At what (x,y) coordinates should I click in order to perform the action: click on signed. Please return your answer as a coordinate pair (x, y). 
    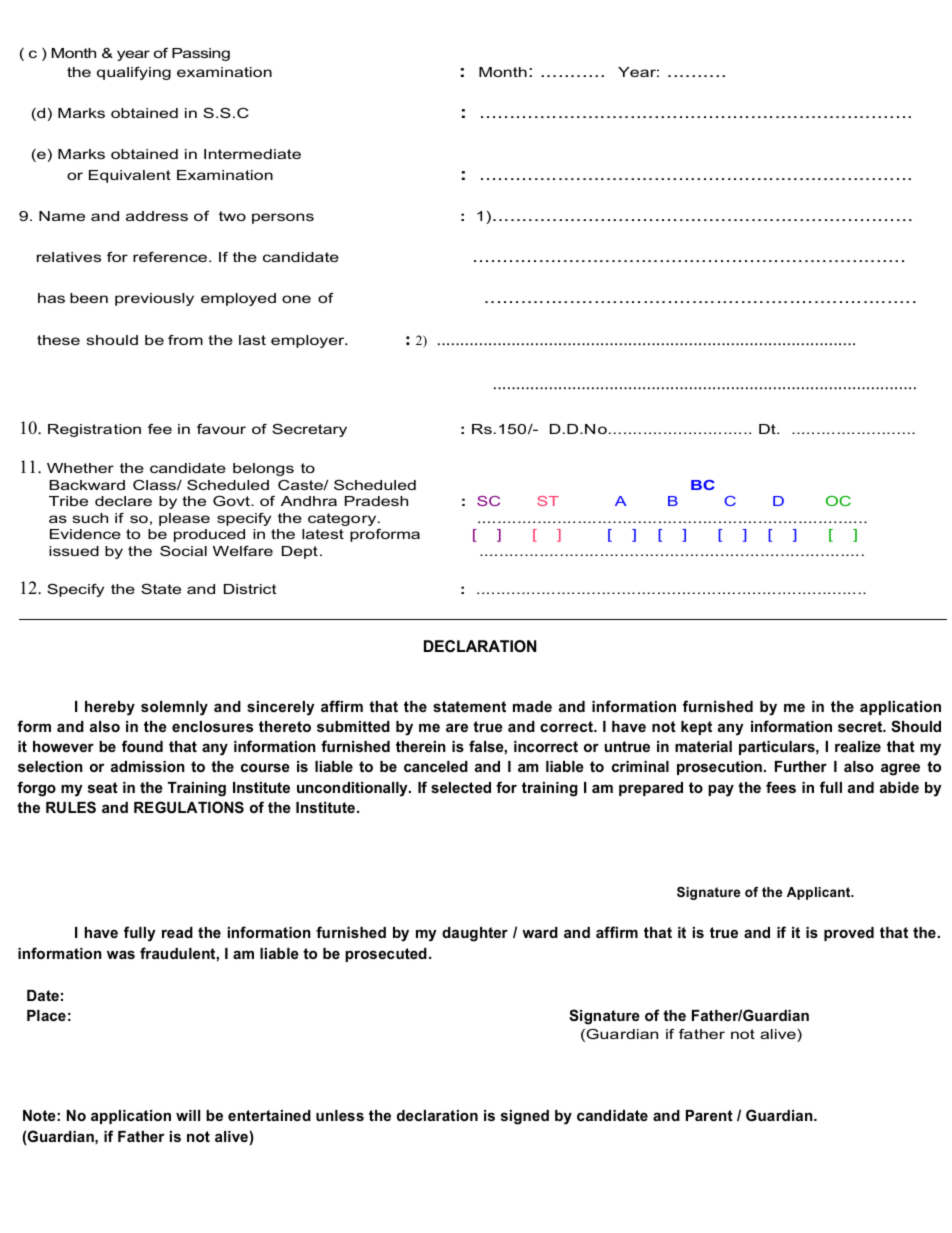
    Looking at the image, I should click on (525, 1117).
